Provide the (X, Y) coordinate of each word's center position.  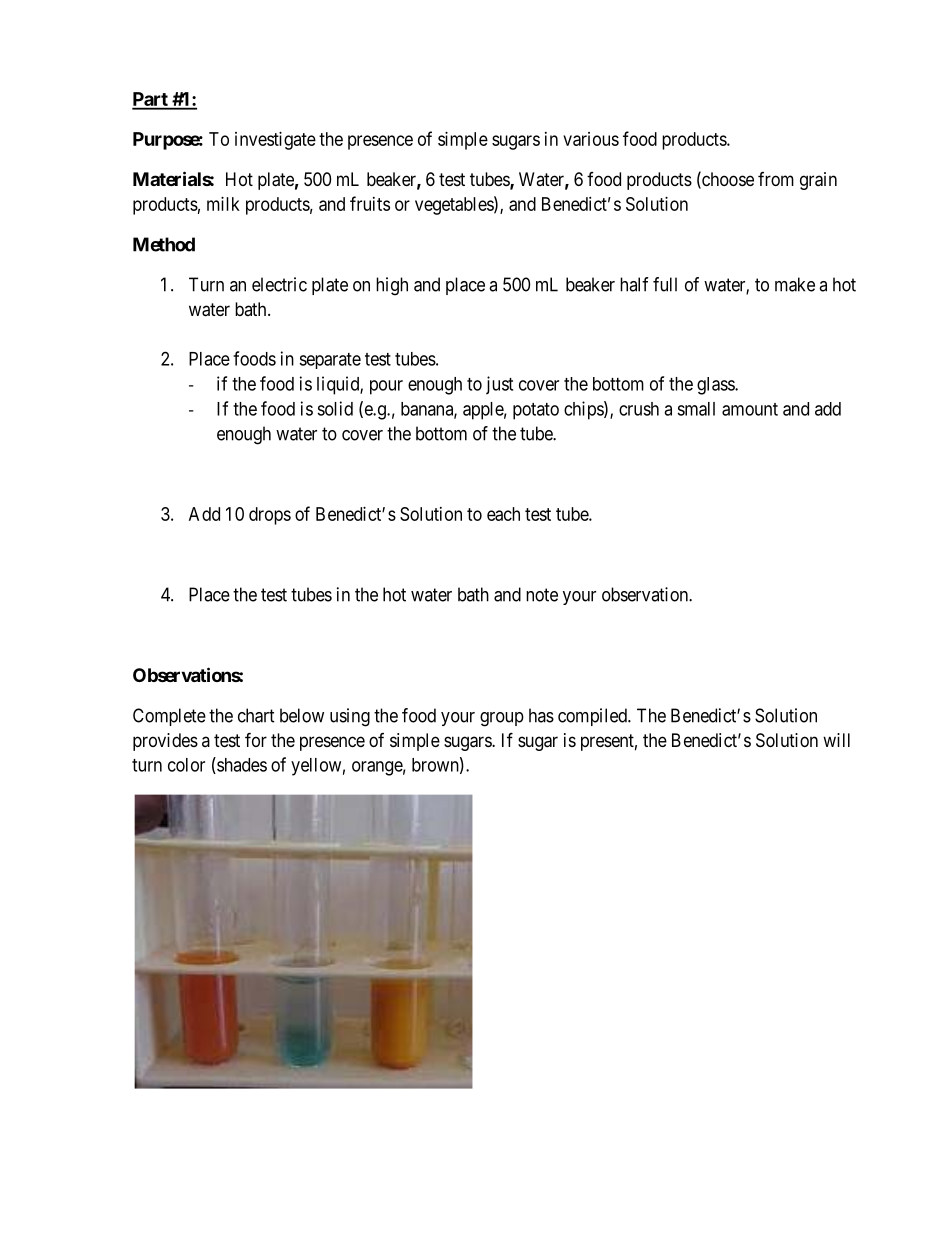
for (256, 739)
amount (750, 409)
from (776, 179)
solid (335, 408)
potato (536, 411)
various (591, 139)
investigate (275, 141)
